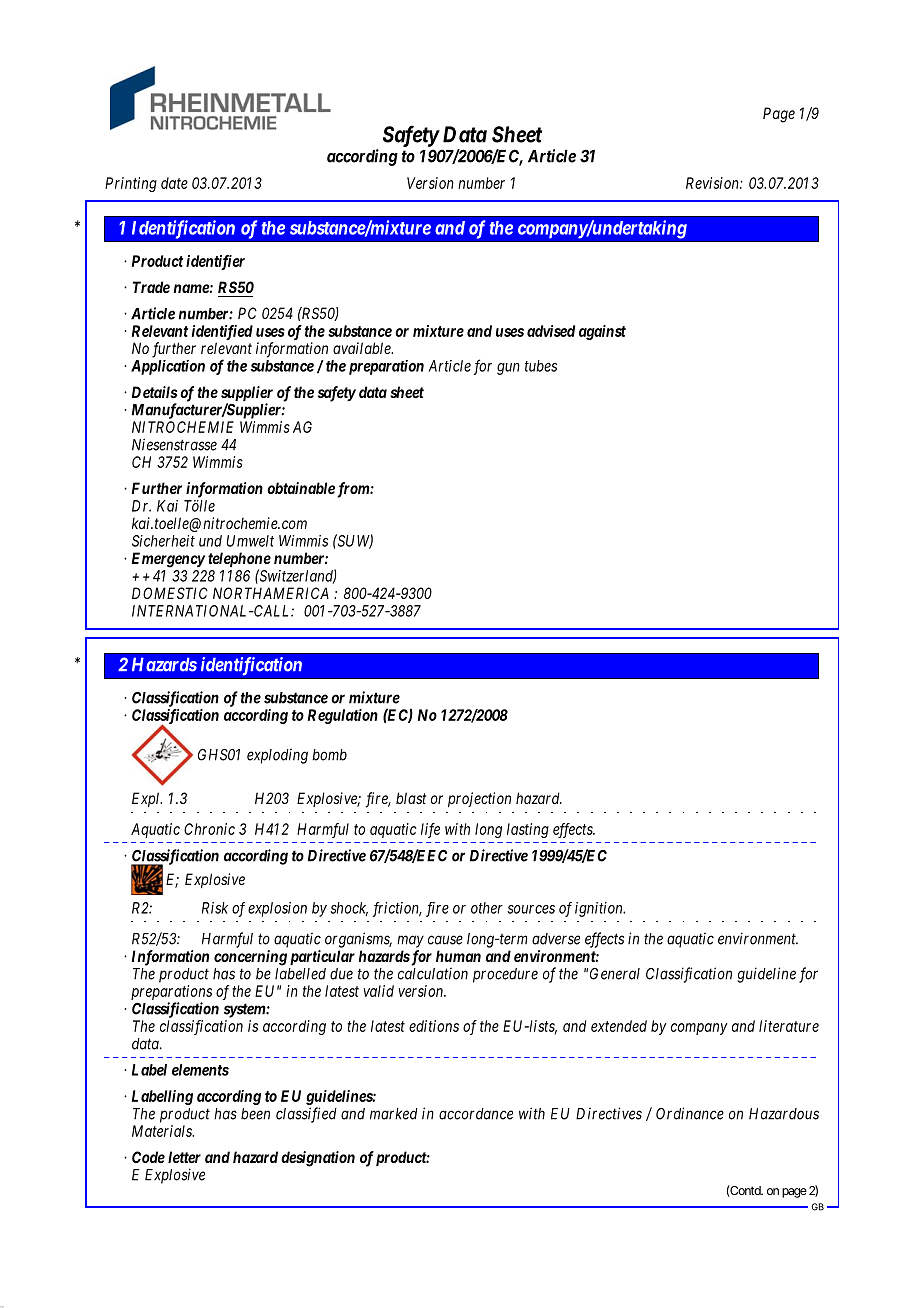 This screenshot has width=924, height=1308. Describe the element at coordinates (170, 593) in the screenshot. I see `DOMESTIC` at that location.
